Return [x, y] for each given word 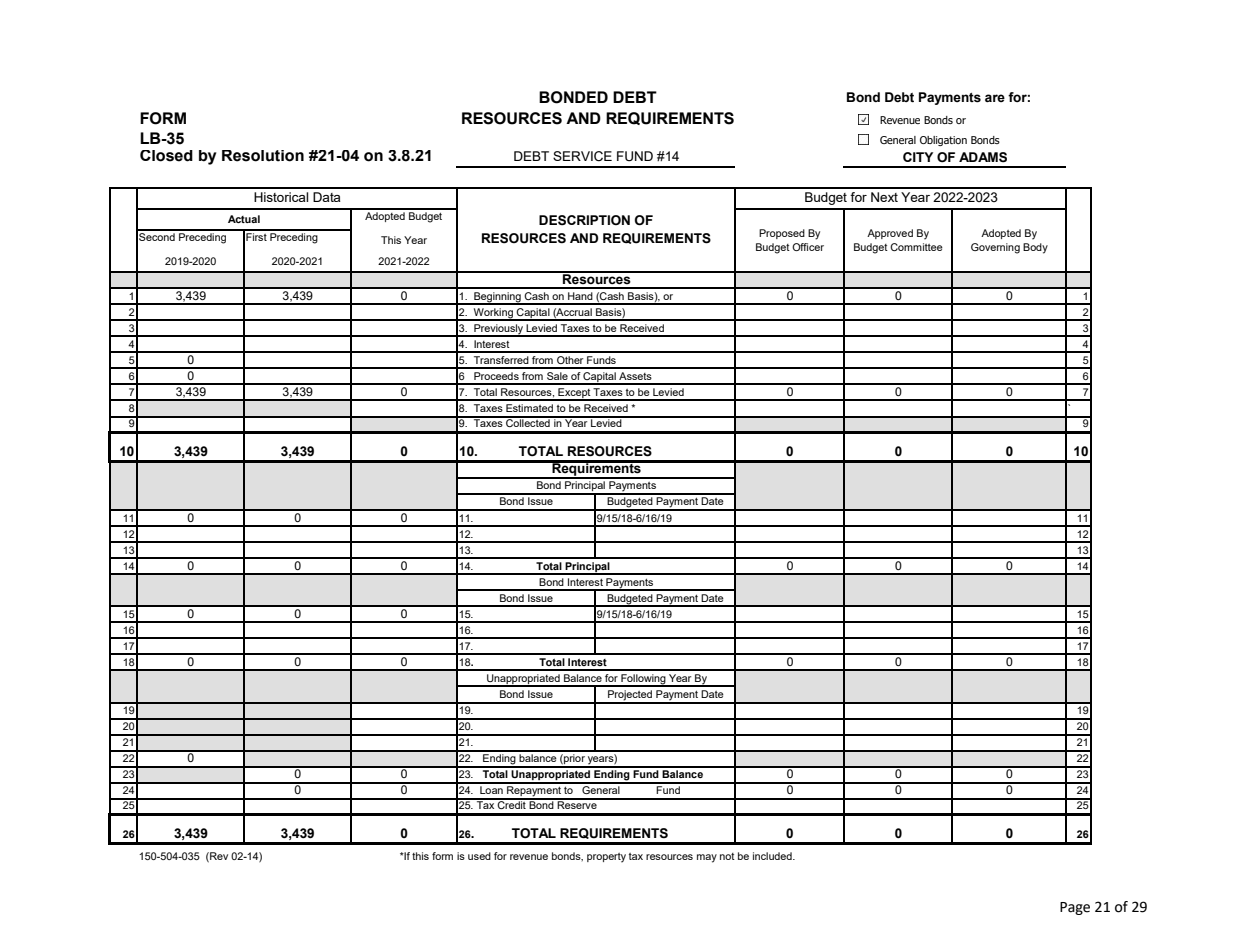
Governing [995, 248]
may [707, 858]
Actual [244, 219]
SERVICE [582, 156]
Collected [528, 422]
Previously [498, 330]
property [606, 858]
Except [574, 394]
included [773, 856]
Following [643, 680]
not [727, 856]
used [479, 856]
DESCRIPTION [584, 220]
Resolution [263, 156]
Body [1035, 248]
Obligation [943, 141]
